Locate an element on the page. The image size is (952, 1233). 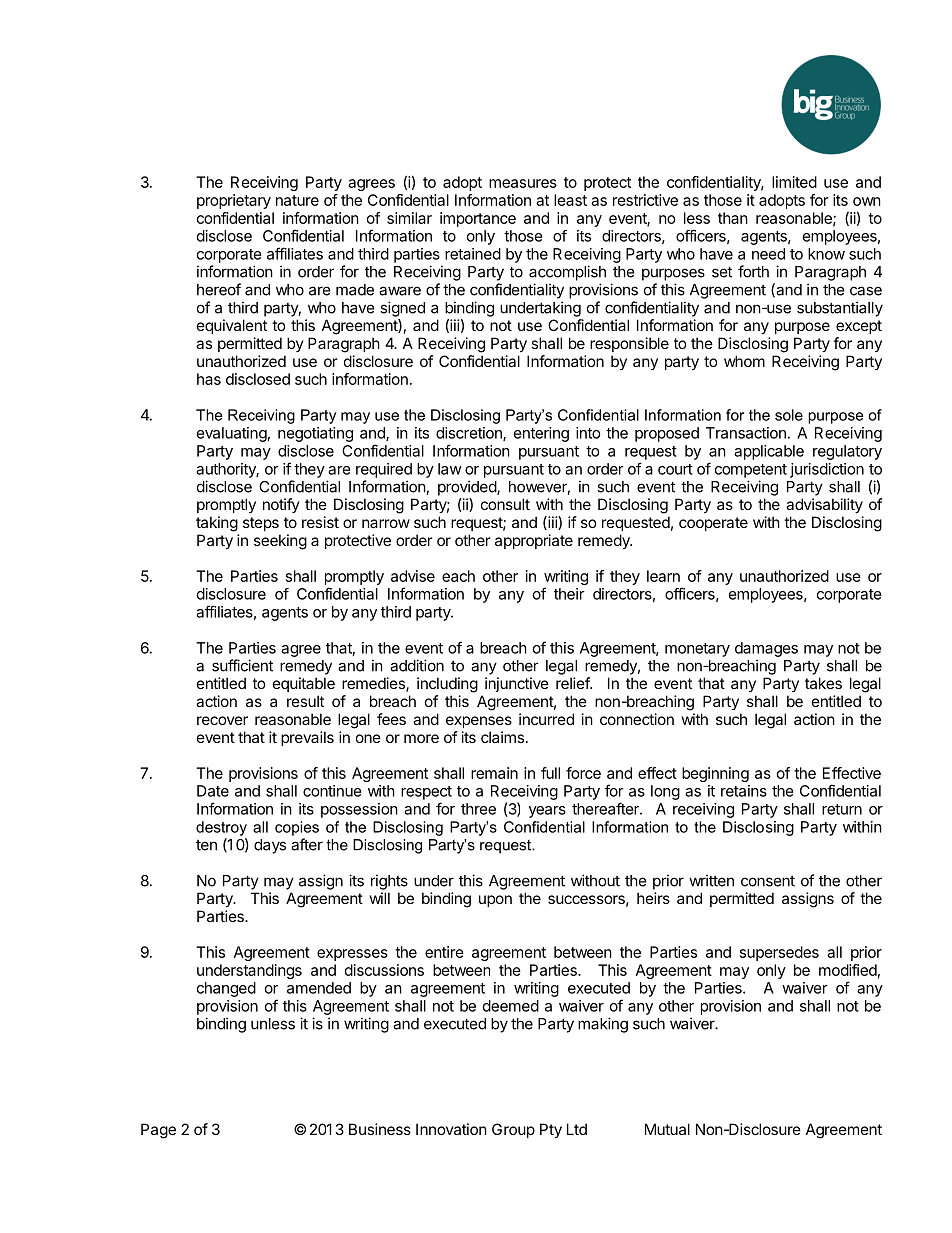
proprietary is located at coordinates (234, 201).
